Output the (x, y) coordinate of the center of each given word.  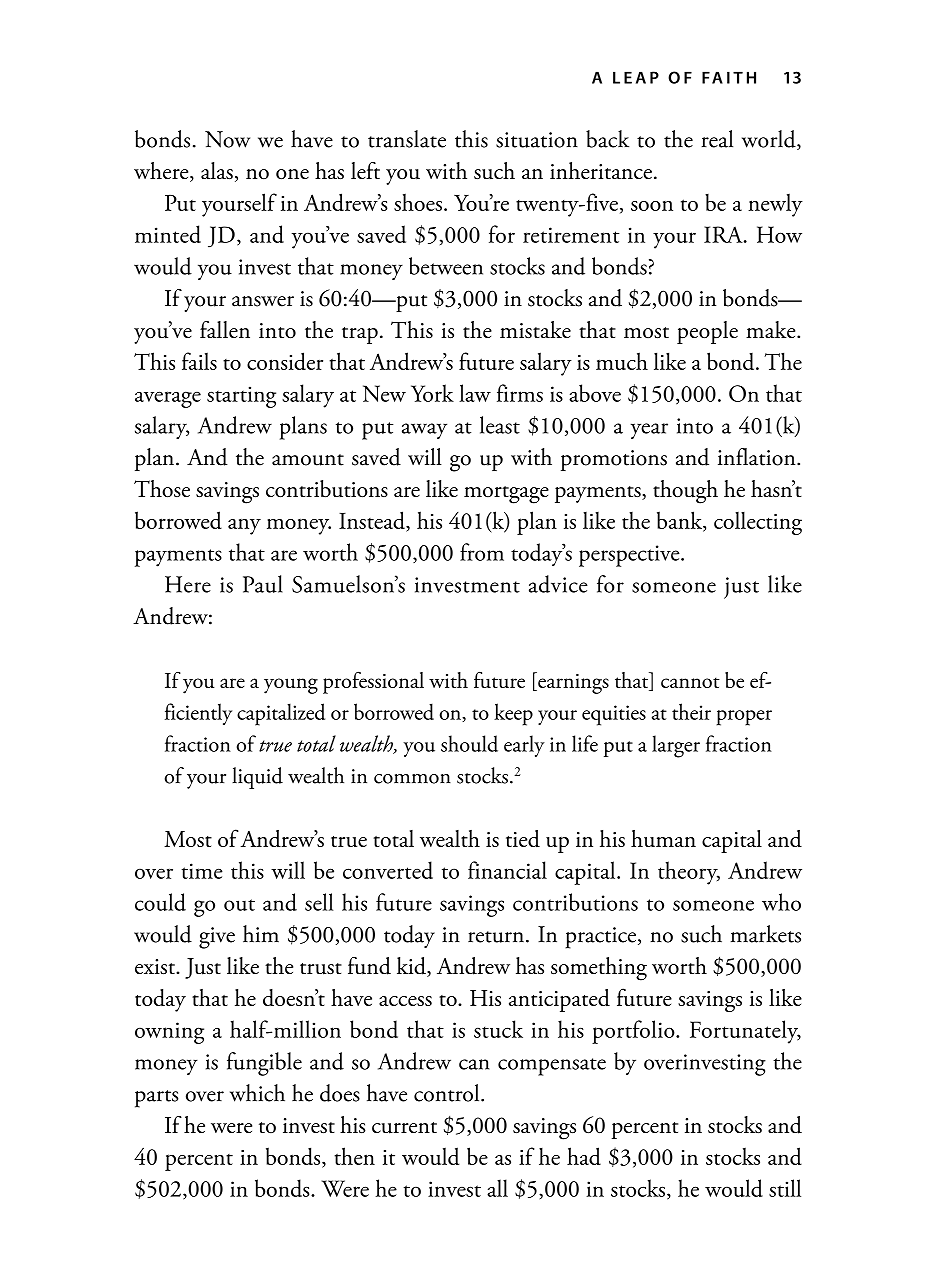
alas (217, 170)
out (239, 905)
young (291, 686)
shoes (418, 202)
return (496, 937)
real (717, 139)
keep (513, 714)
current (404, 1128)
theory (689, 873)
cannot (690, 682)
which (257, 1093)
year (649, 431)
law (475, 393)
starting (241, 397)
